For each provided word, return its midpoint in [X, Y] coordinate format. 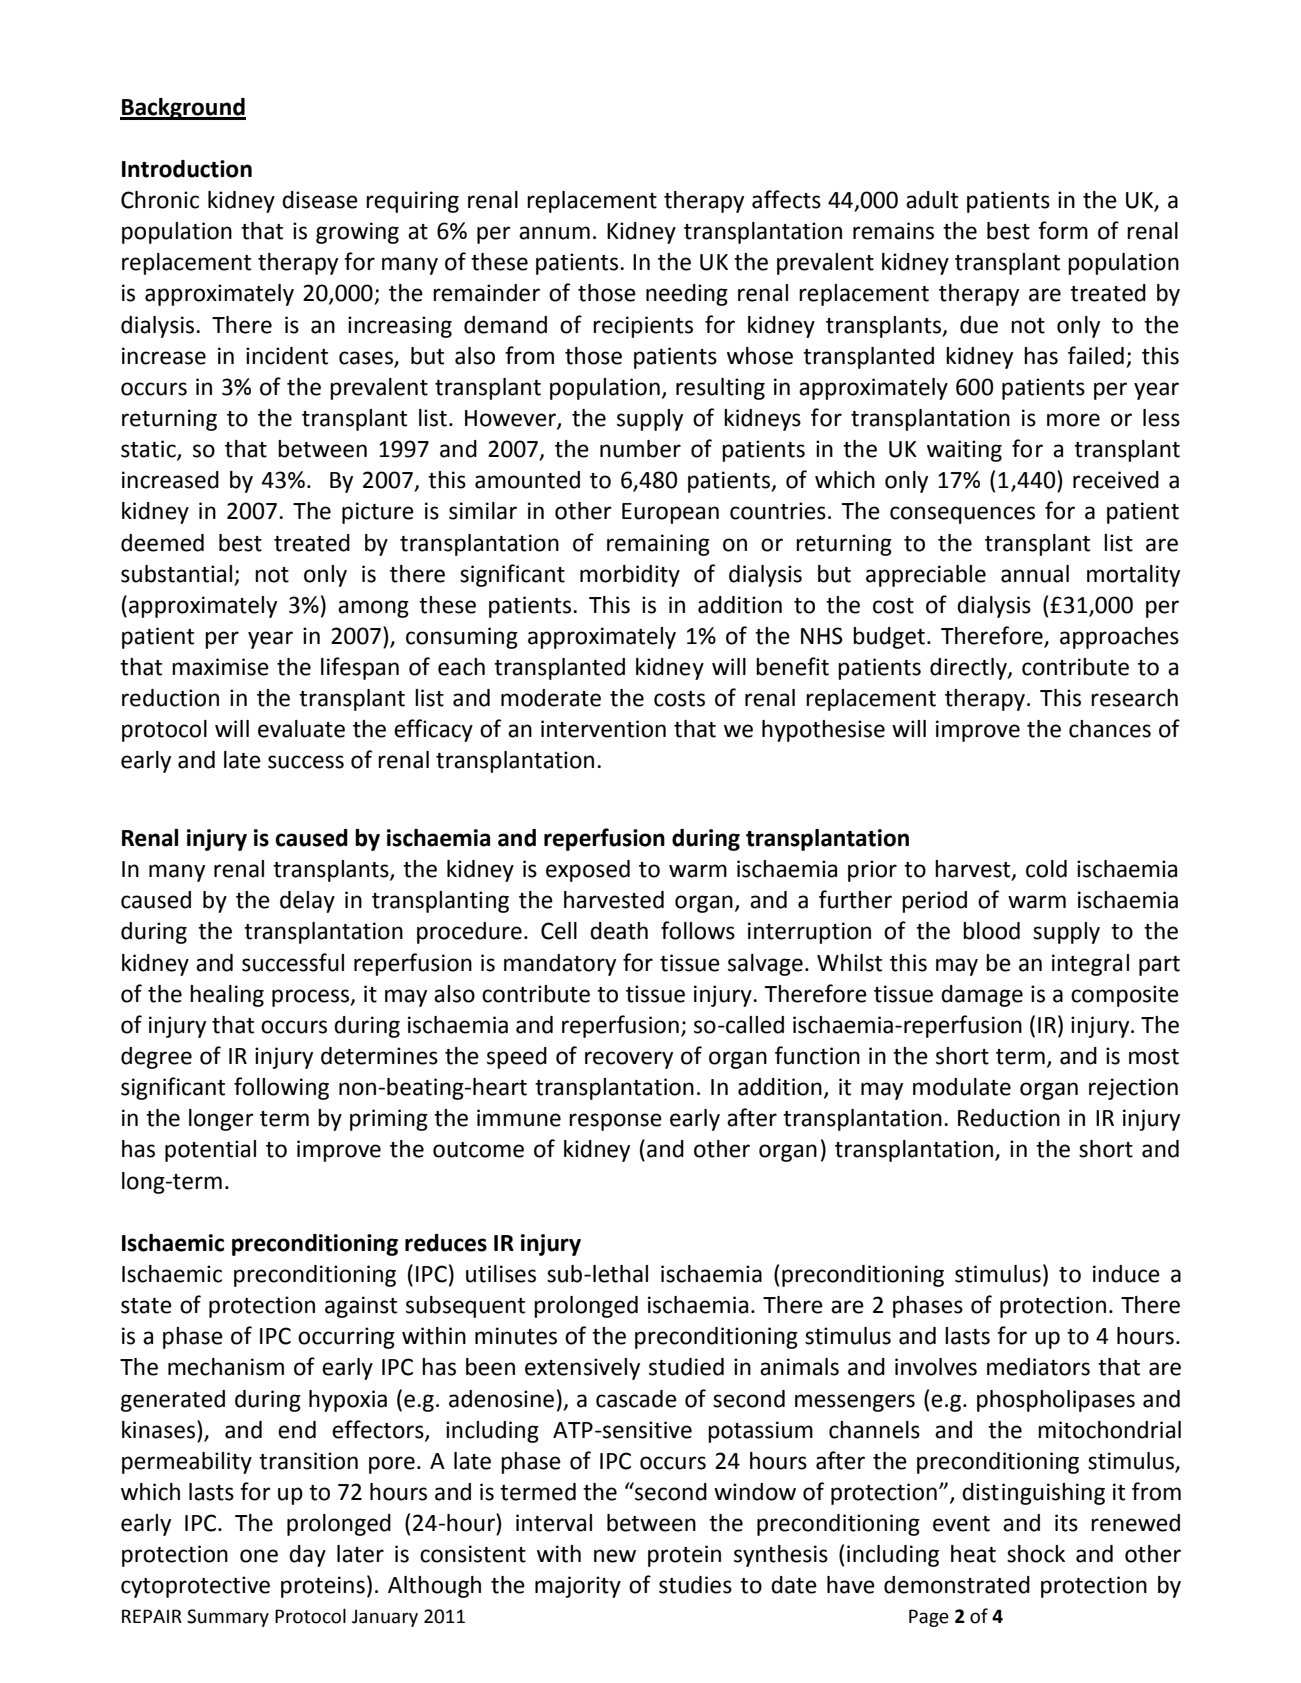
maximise [220, 667]
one [259, 1556]
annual [1035, 574]
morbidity [630, 576]
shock [1036, 1554]
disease [320, 200]
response [615, 1122]
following [281, 1088]
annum [554, 233]
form [1063, 230]
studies [695, 1585]
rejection [1133, 1089]
